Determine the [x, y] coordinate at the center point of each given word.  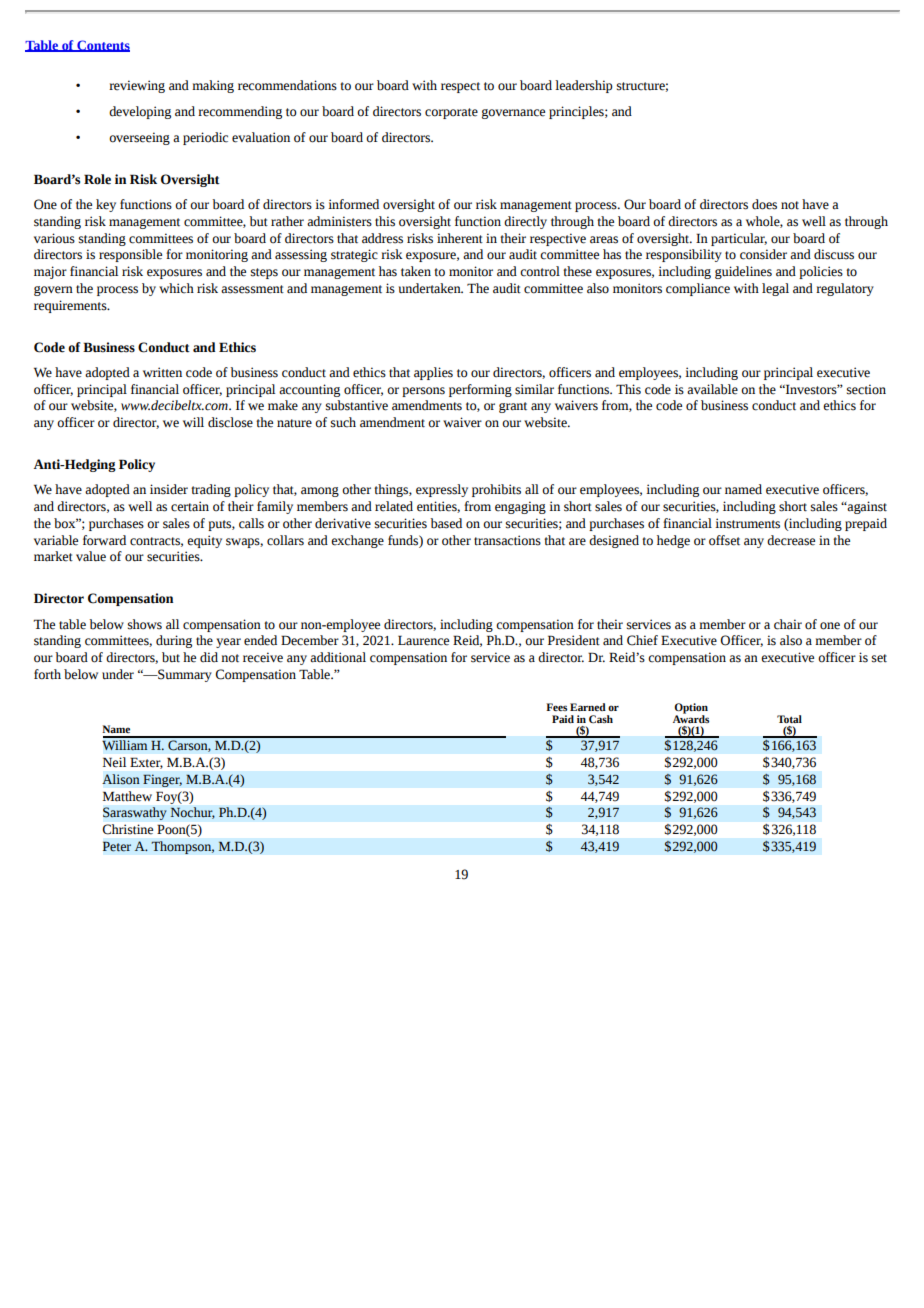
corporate [451, 113]
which [176, 288]
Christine [128, 829]
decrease [791, 540]
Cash [601, 719]
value [91, 556]
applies [433, 373]
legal [775, 289]
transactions [507, 540]
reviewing [137, 86]
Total [789, 719]
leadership [584, 86]
